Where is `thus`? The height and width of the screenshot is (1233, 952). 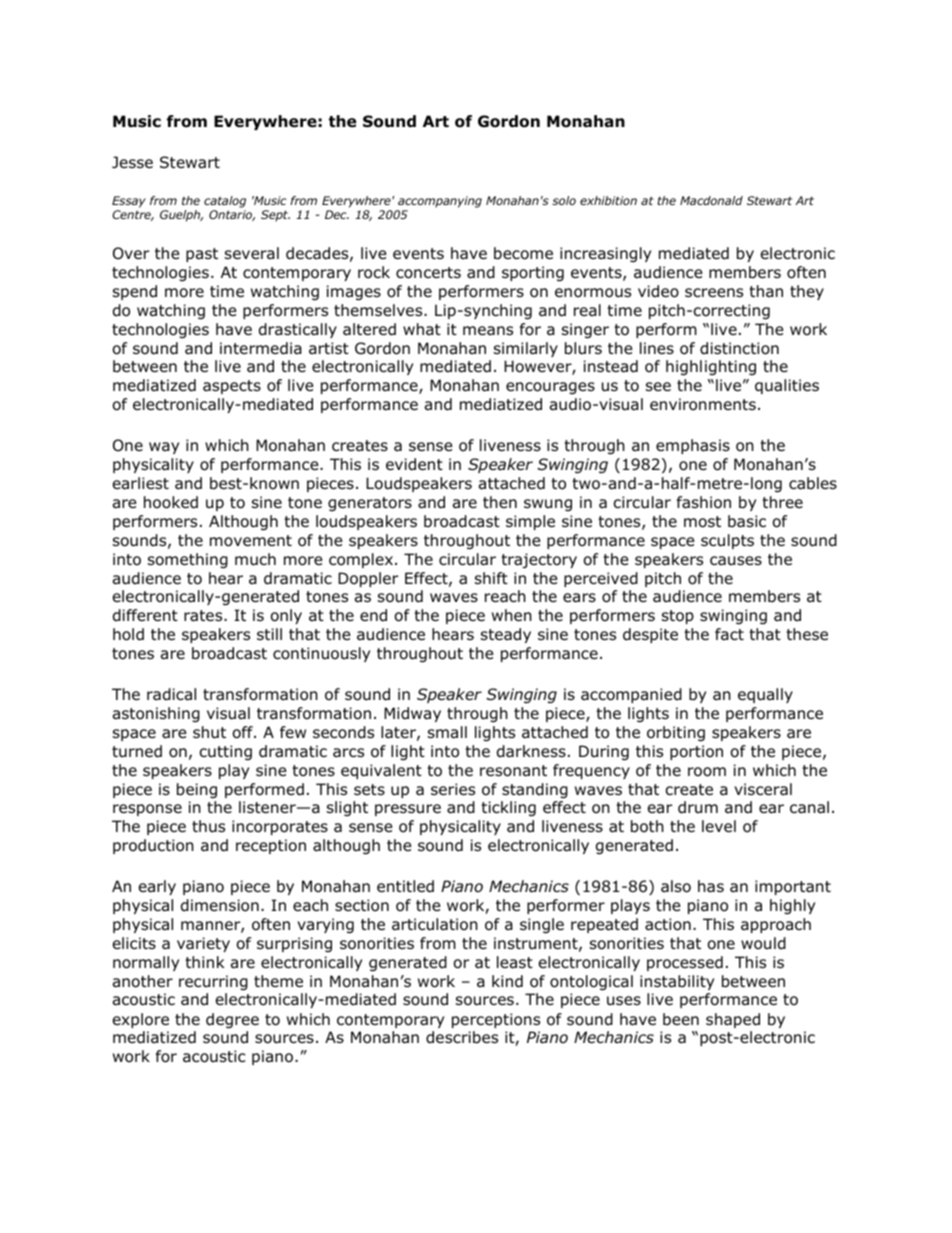 thus is located at coordinates (208, 826).
